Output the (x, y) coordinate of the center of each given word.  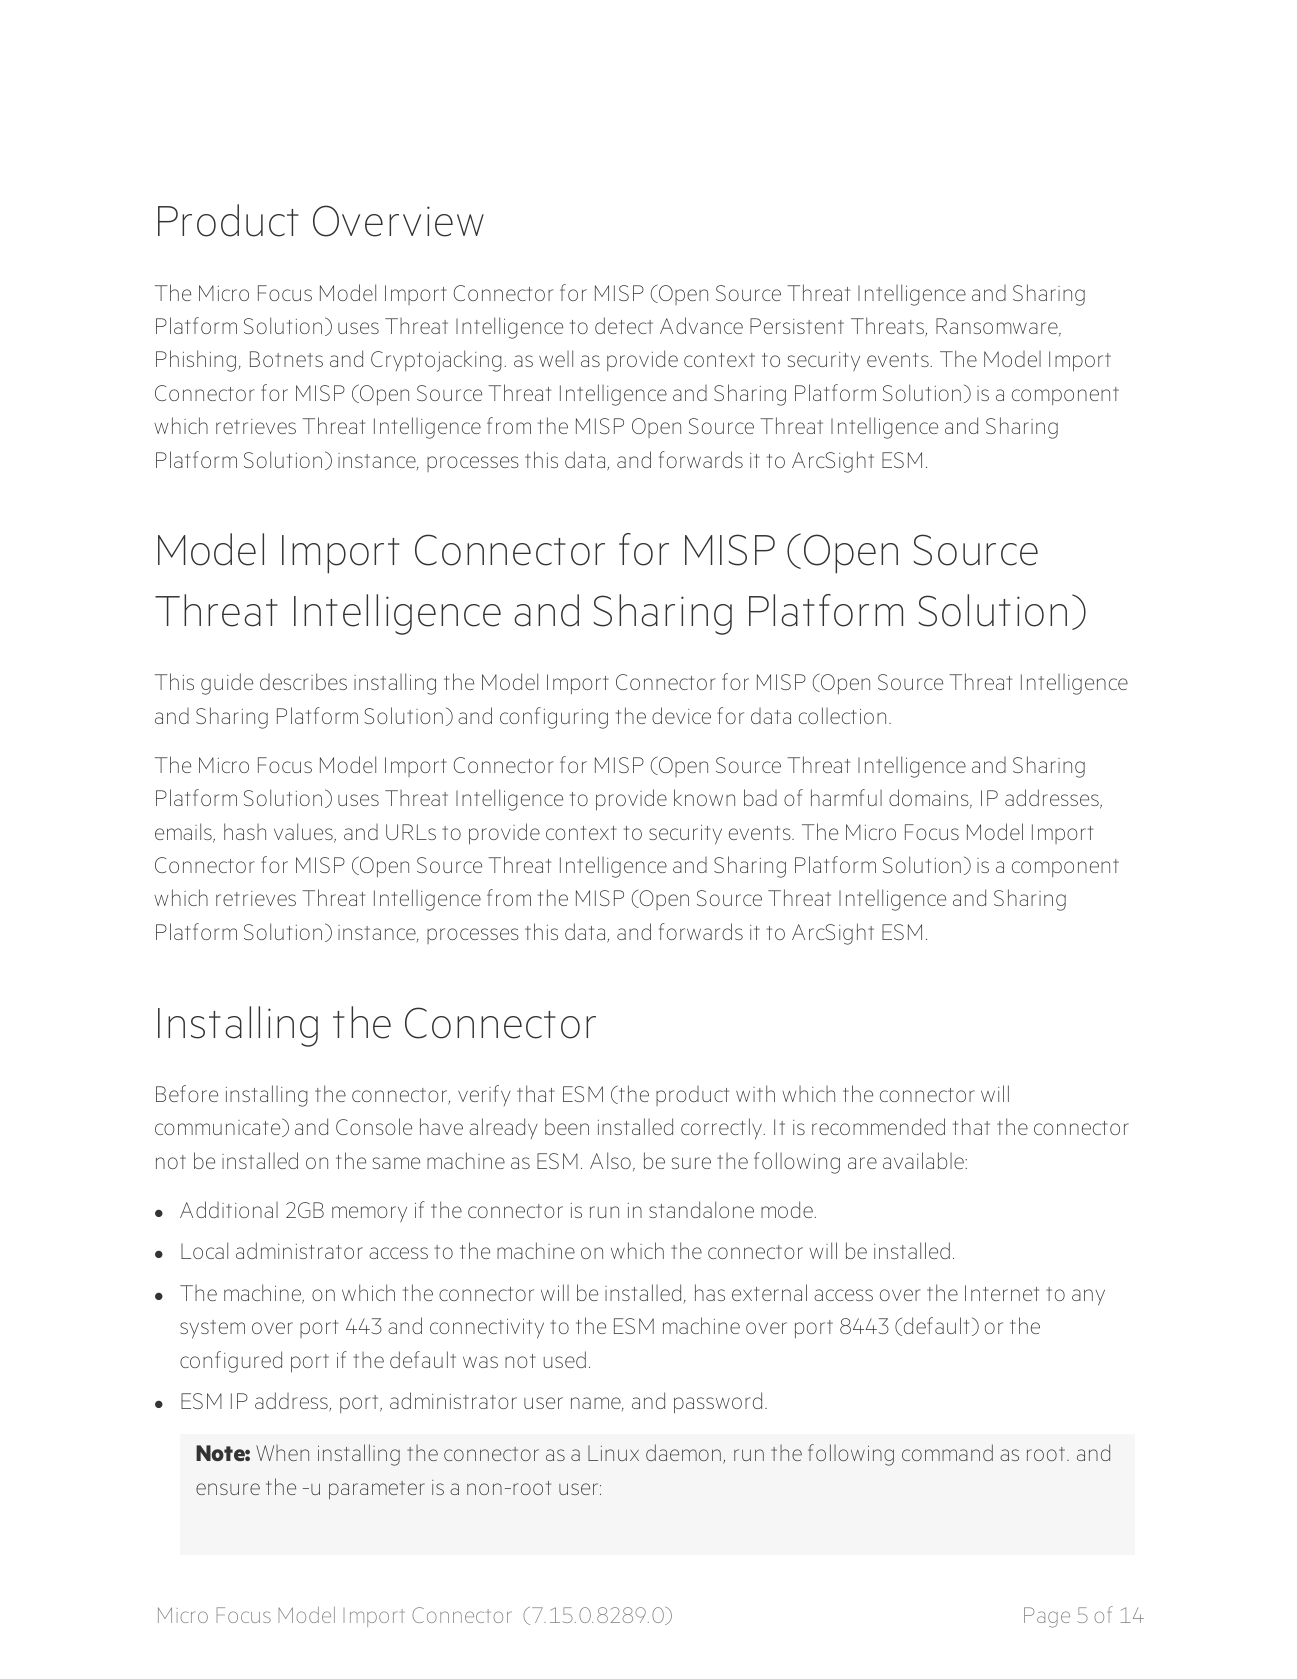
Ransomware (998, 327)
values (304, 833)
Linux (613, 1453)
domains (930, 798)
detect (624, 325)
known (704, 797)
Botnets (286, 359)
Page (1047, 1617)
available (924, 1160)
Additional (229, 1209)
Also (610, 1160)
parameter (377, 1490)
